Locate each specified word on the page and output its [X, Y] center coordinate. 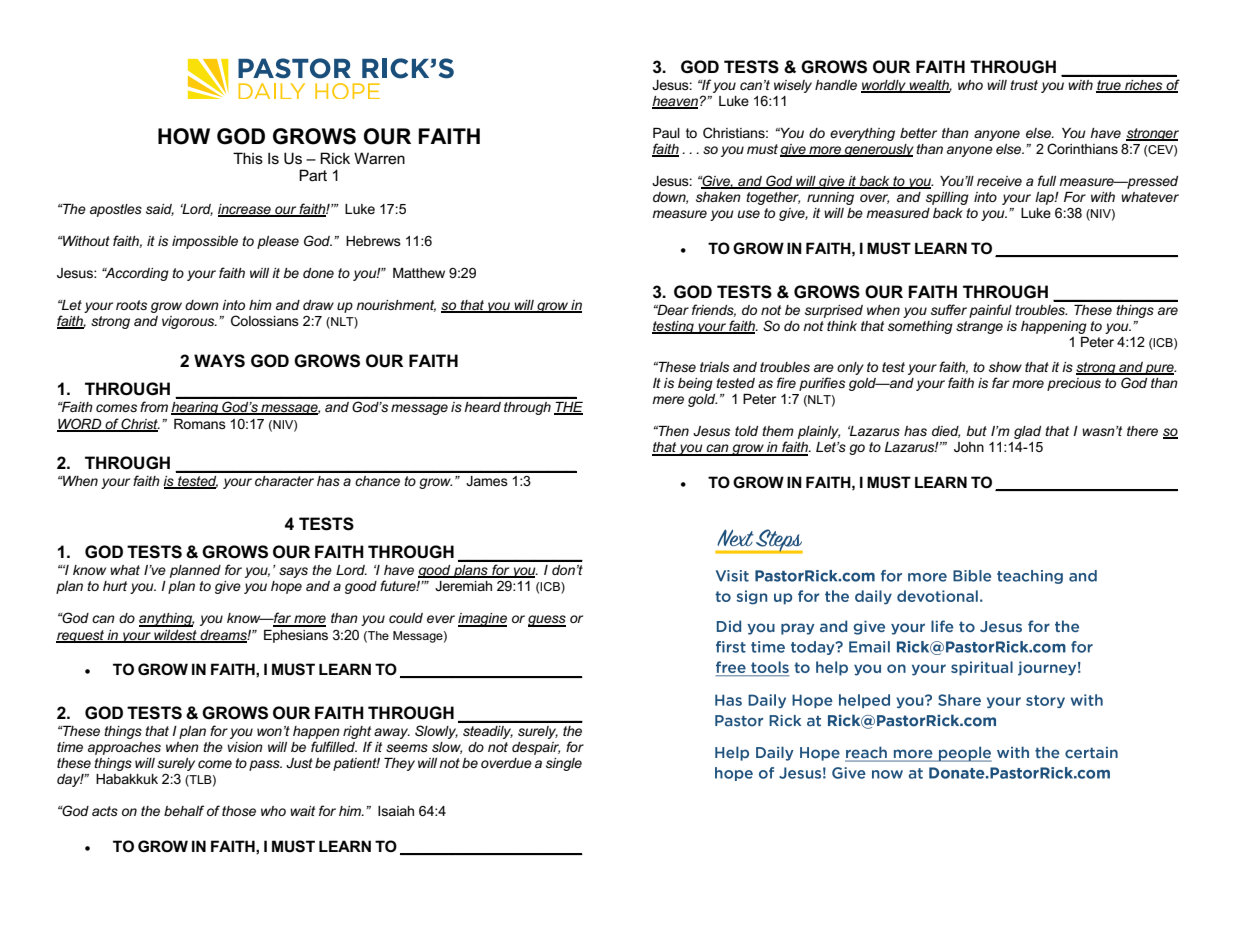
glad [1027, 432]
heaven [675, 102]
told [746, 431]
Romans [200, 424]
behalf [184, 810]
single [564, 764]
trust [1024, 85]
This [248, 158]
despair [536, 748]
